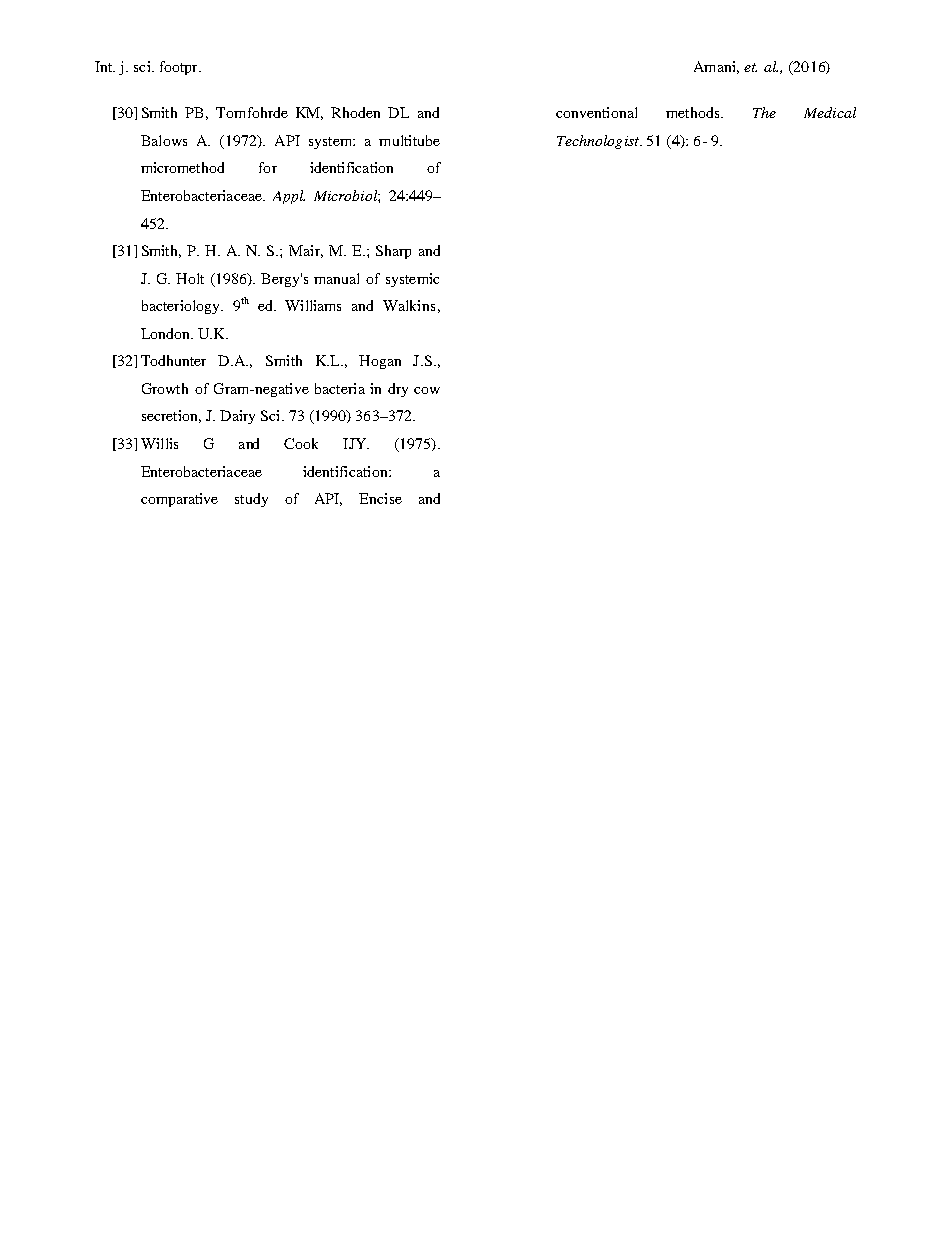 This screenshot has width=952, height=1251. Describe the element at coordinates (105, 66) in the screenshot. I see `Int` at that location.
